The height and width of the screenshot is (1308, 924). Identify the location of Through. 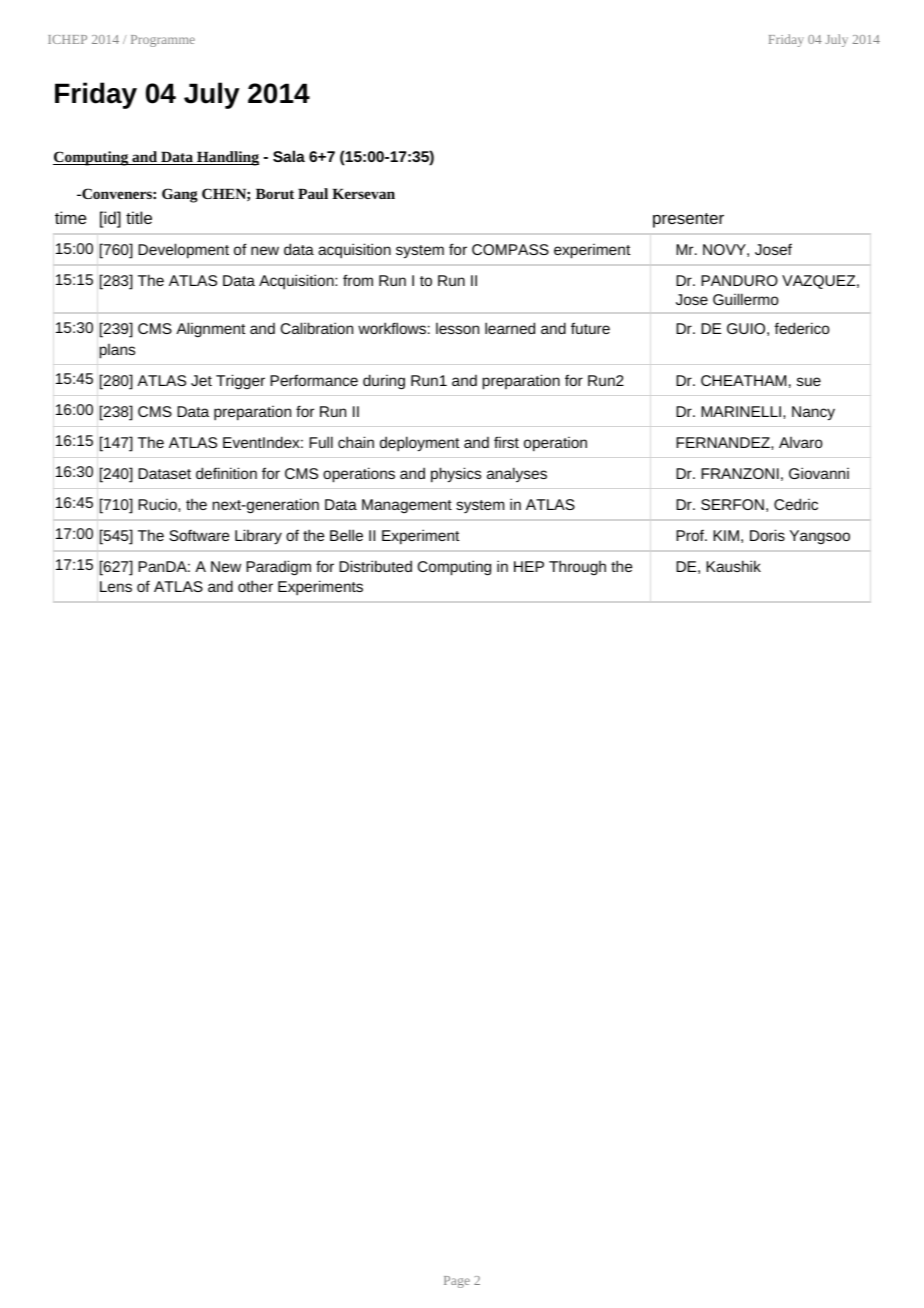
(577, 567).
